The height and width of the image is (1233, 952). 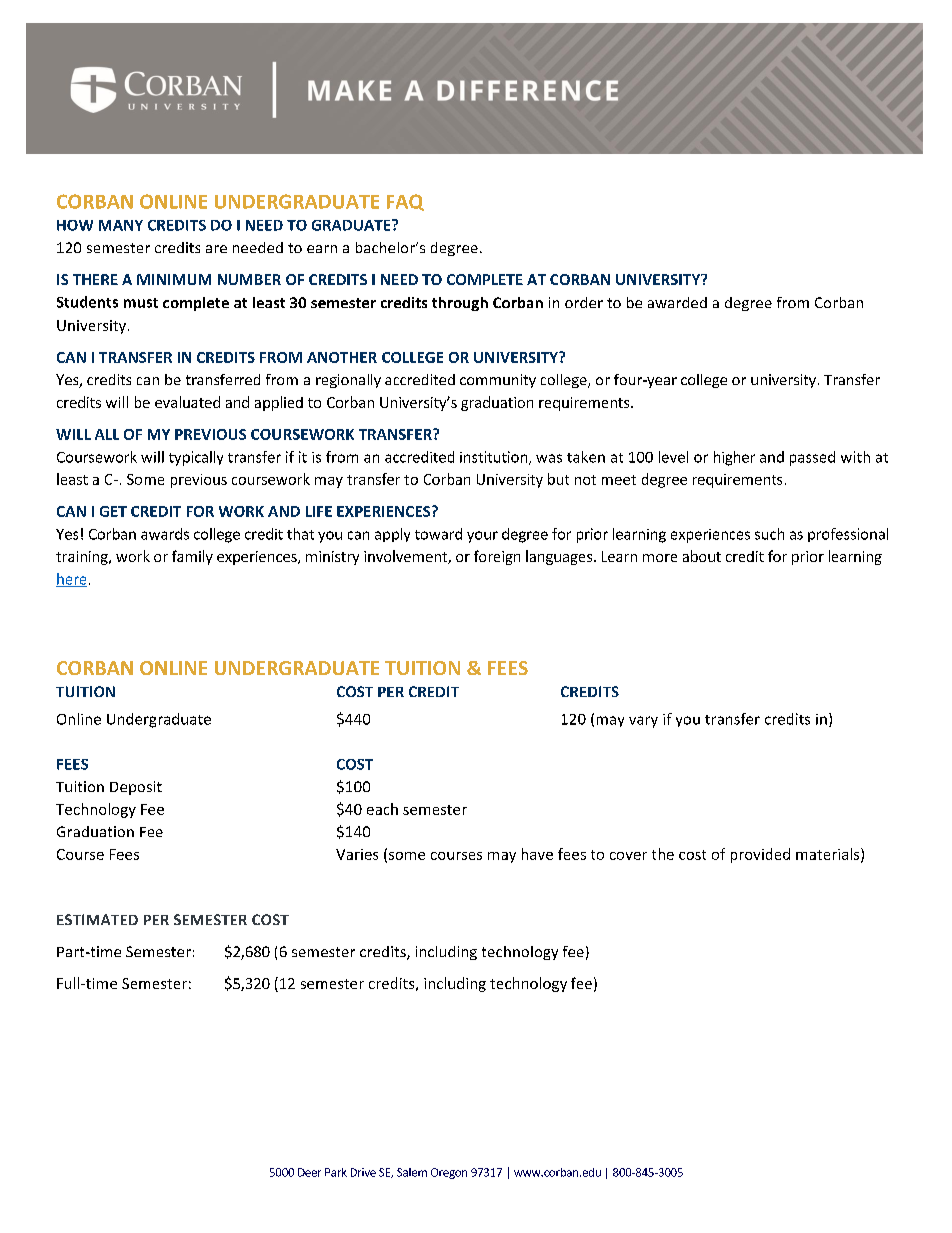 I want to click on Deposit, so click(x=136, y=788).
